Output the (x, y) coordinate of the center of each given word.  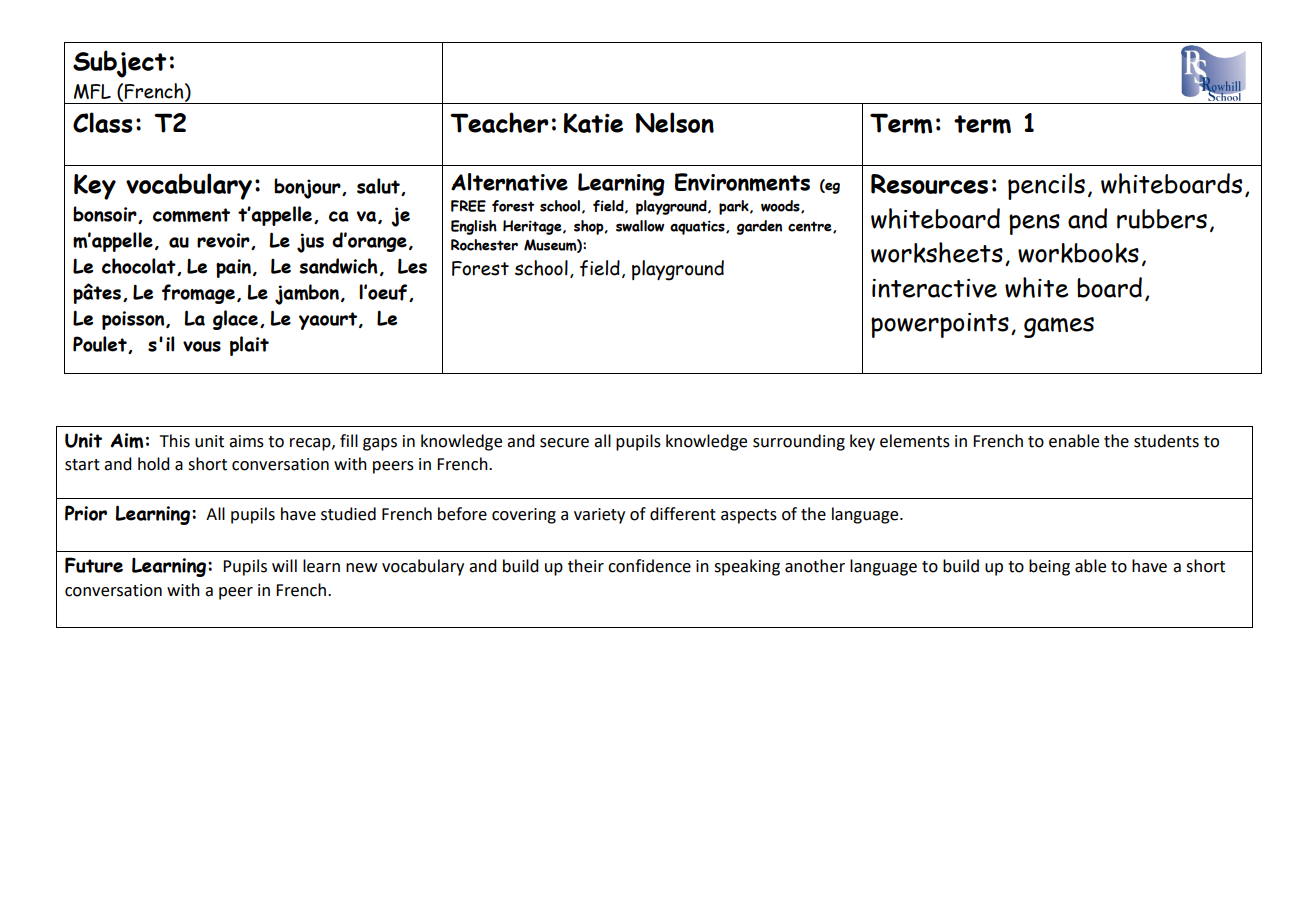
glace (235, 320)
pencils (1046, 186)
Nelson (675, 122)
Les (412, 266)
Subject (119, 64)
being (1049, 567)
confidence (649, 566)
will (284, 565)
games (1059, 327)
